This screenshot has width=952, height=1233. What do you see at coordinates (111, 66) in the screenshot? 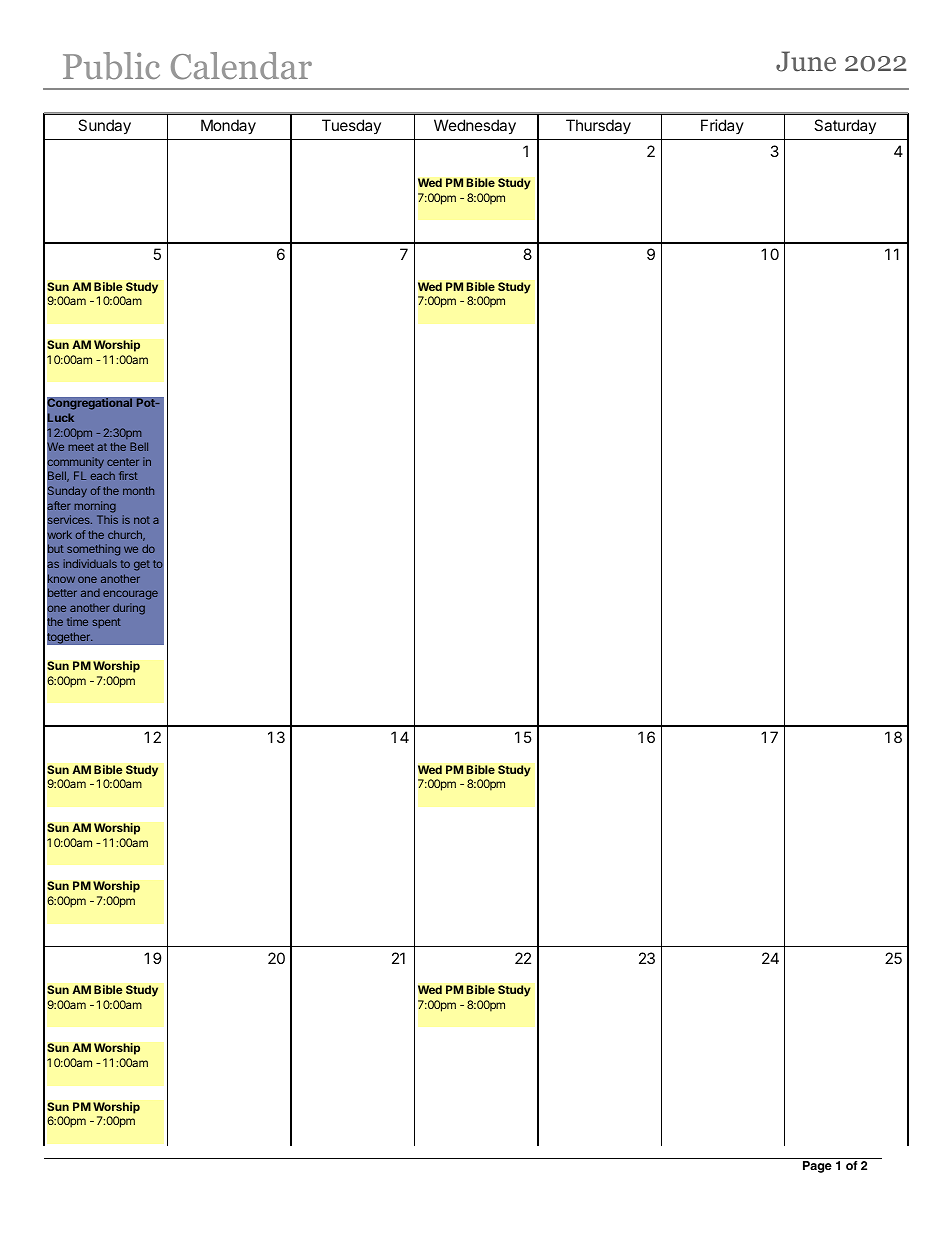
I see `Public` at bounding box center [111, 66].
